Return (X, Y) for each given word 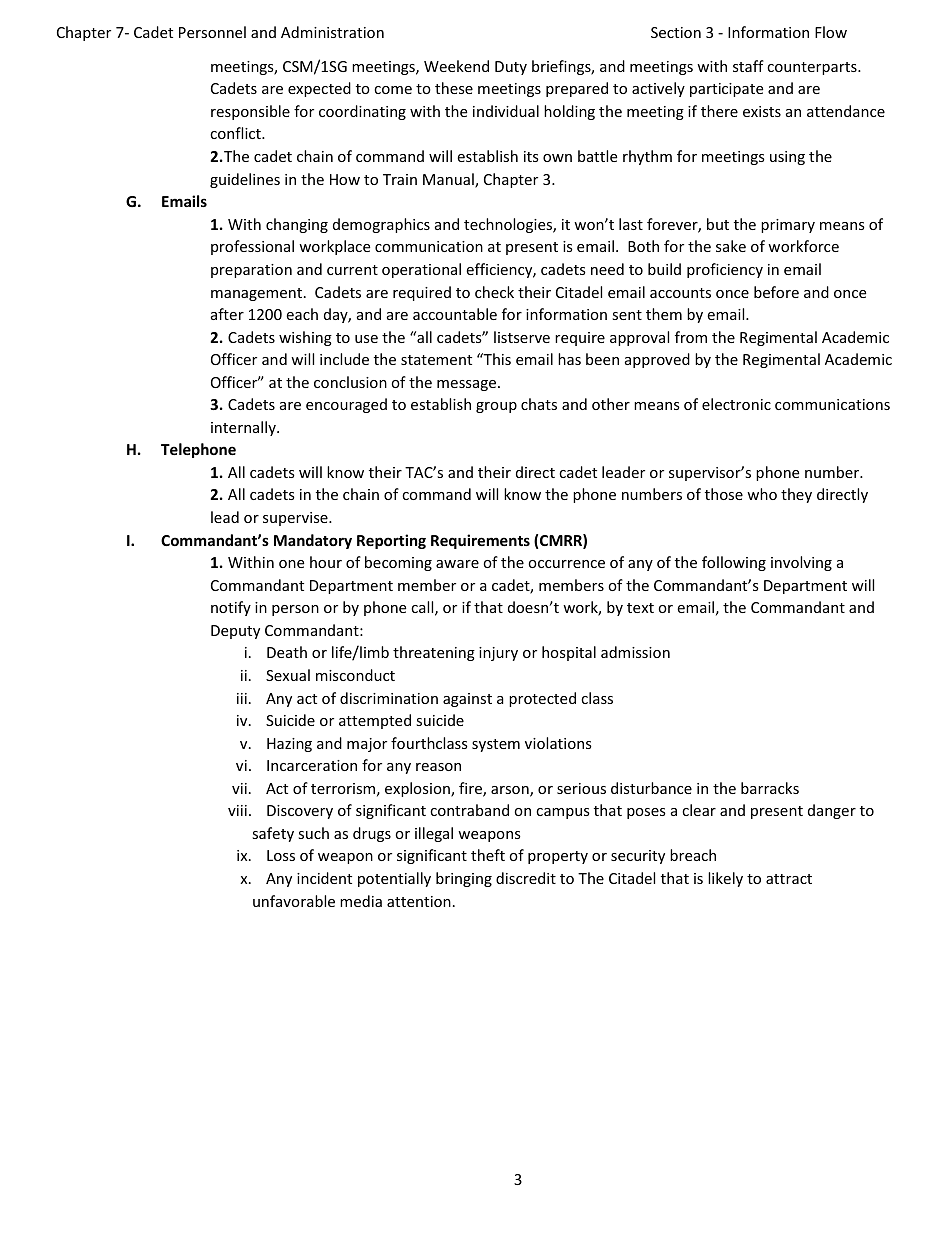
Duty (511, 68)
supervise (296, 519)
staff (748, 66)
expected (319, 89)
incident (324, 878)
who (762, 494)
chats (539, 404)
